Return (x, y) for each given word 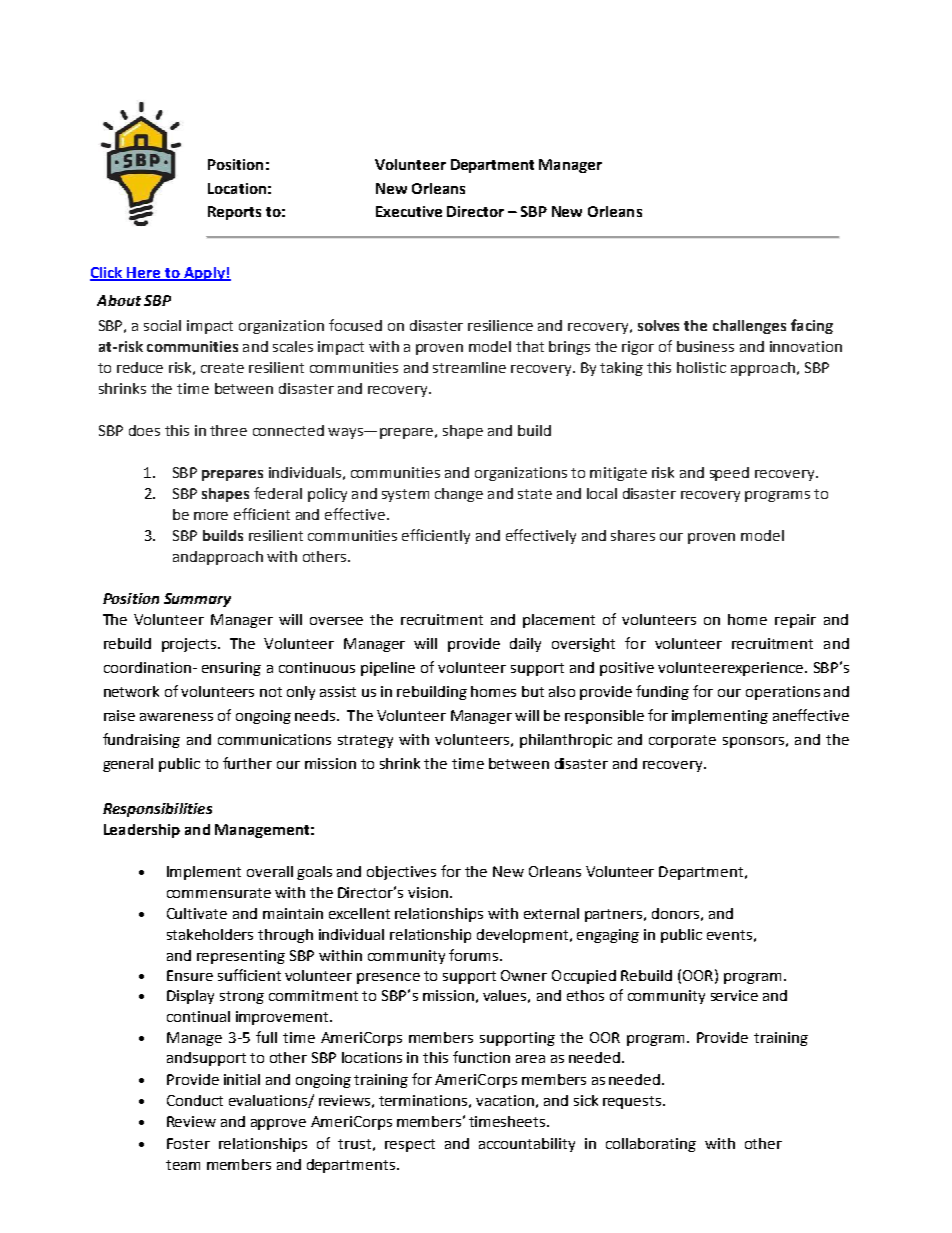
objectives (401, 873)
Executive (409, 211)
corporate (682, 741)
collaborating (651, 1145)
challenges (749, 327)
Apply (204, 274)
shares (633, 535)
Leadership (142, 831)
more (211, 516)
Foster (188, 1143)
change (459, 495)
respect (410, 1145)
